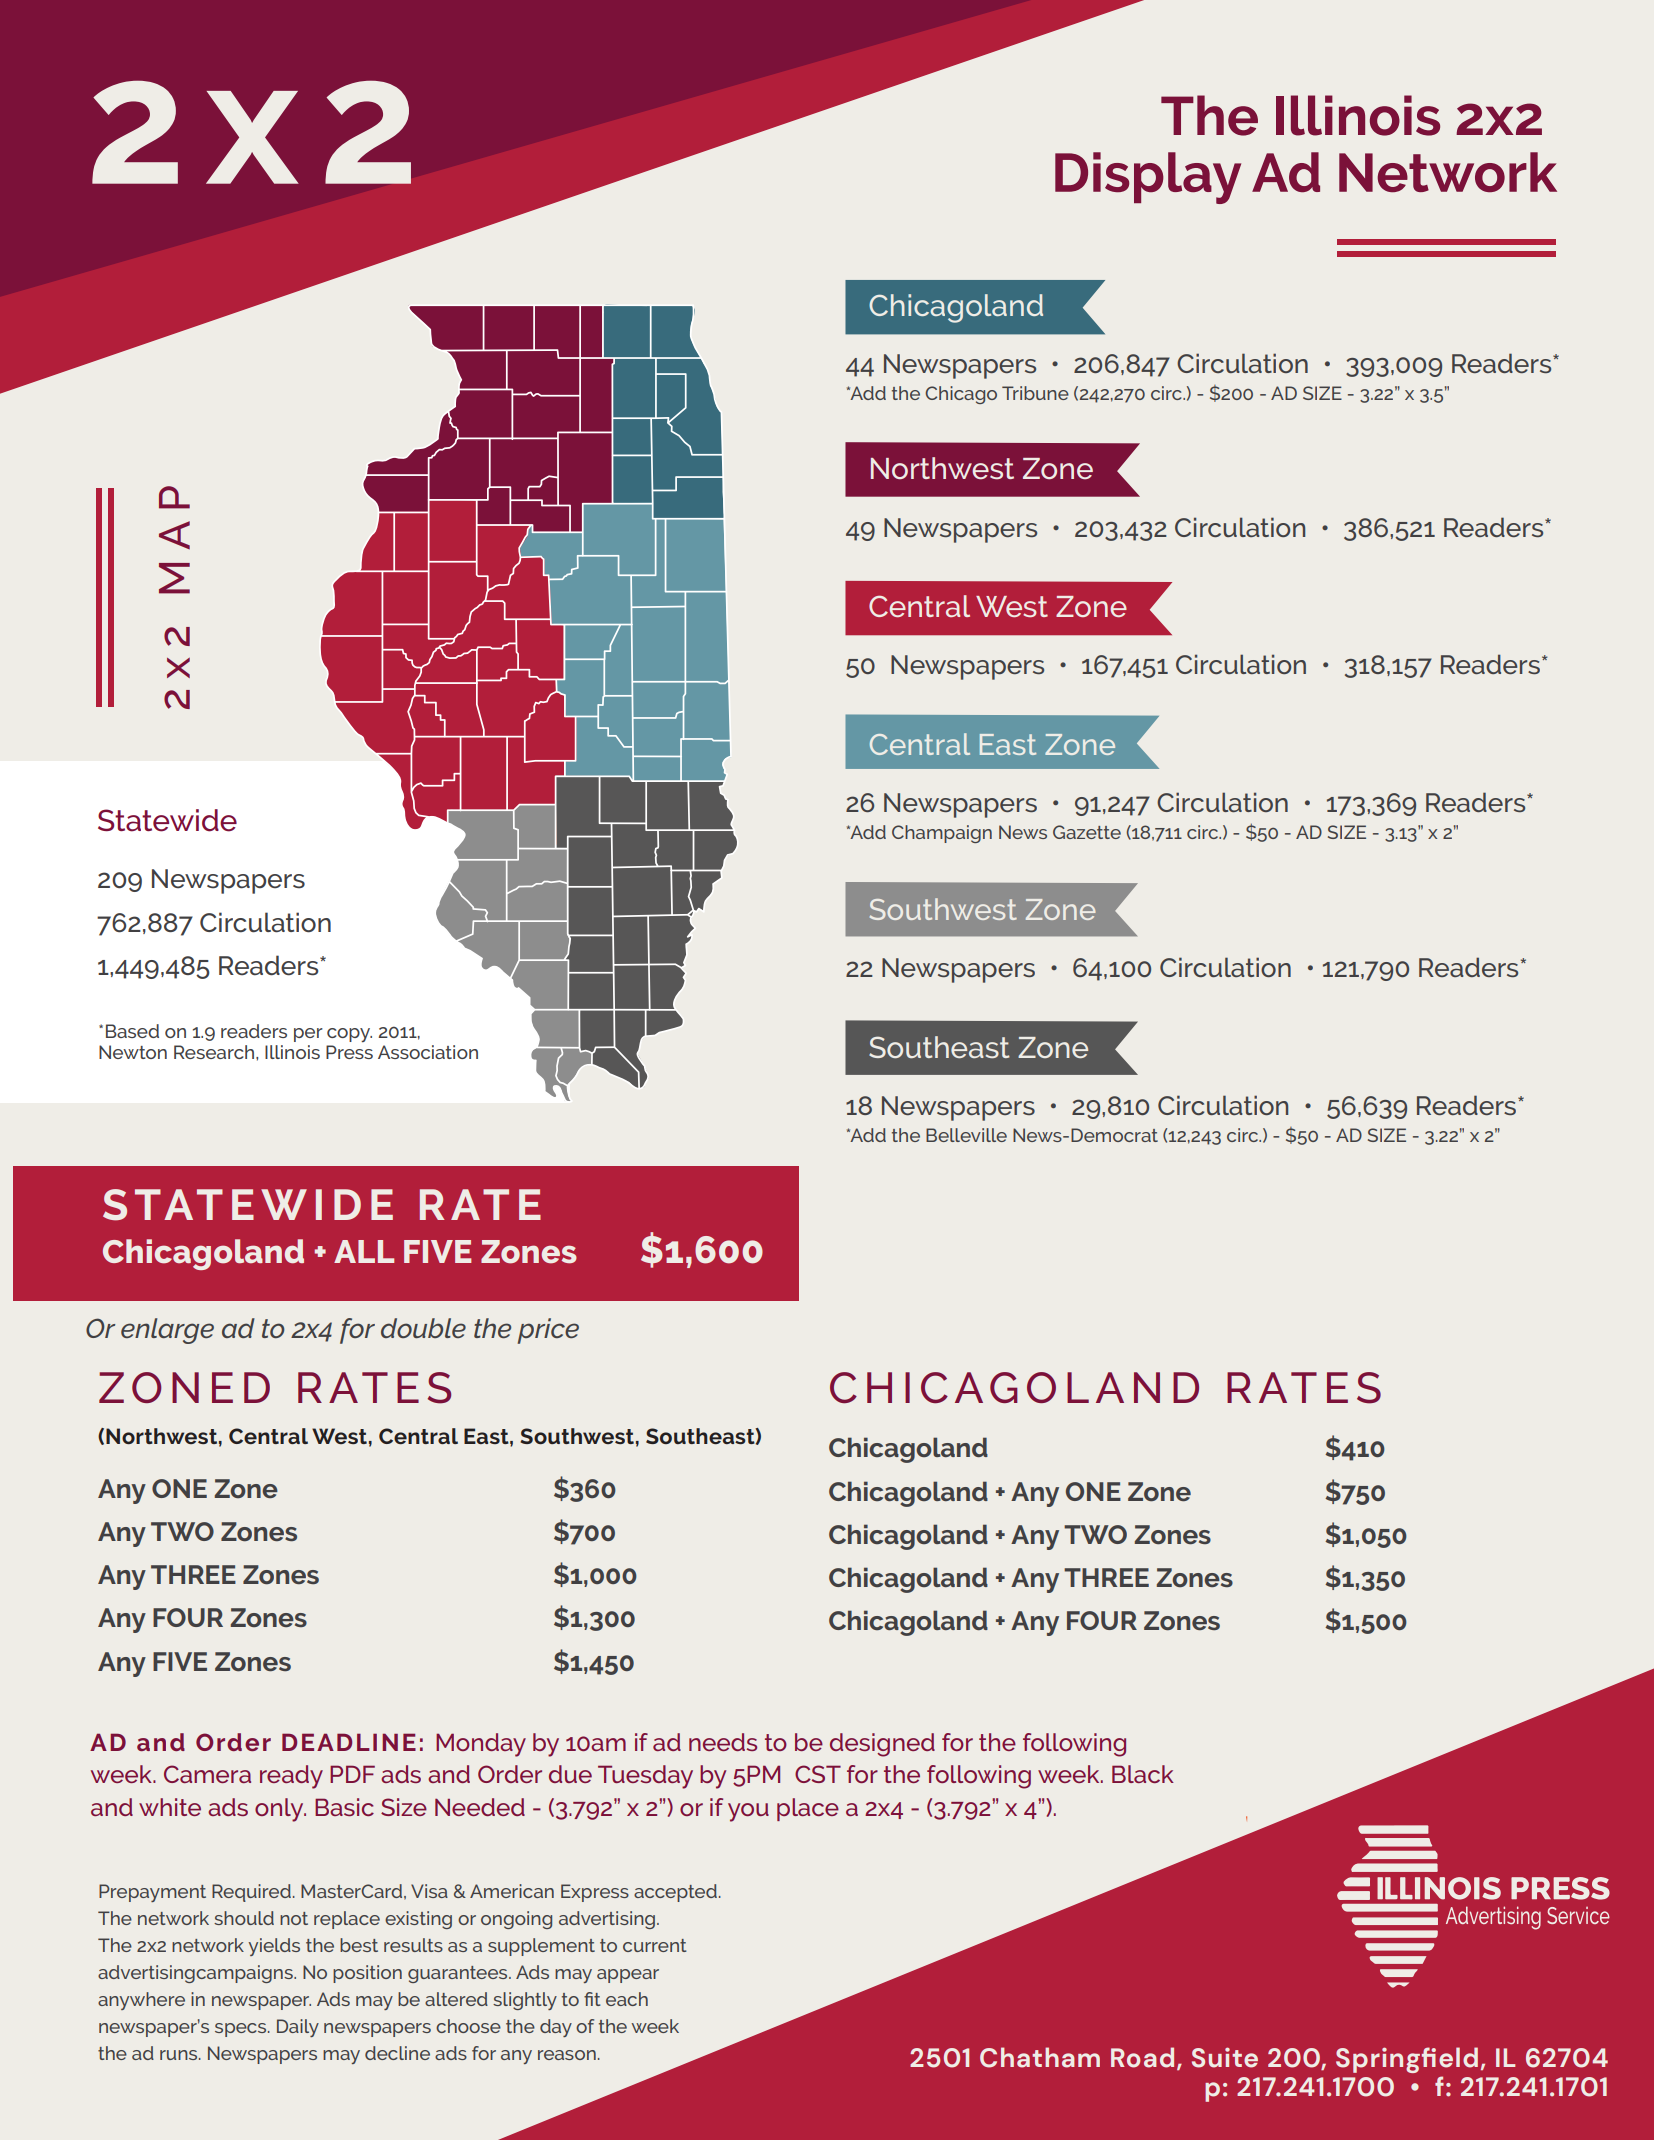 The height and width of the screenshot is (2140, 1654). Describe the element at coordinates (242, 2030) in the screenshot. I see `specs` at that location.
